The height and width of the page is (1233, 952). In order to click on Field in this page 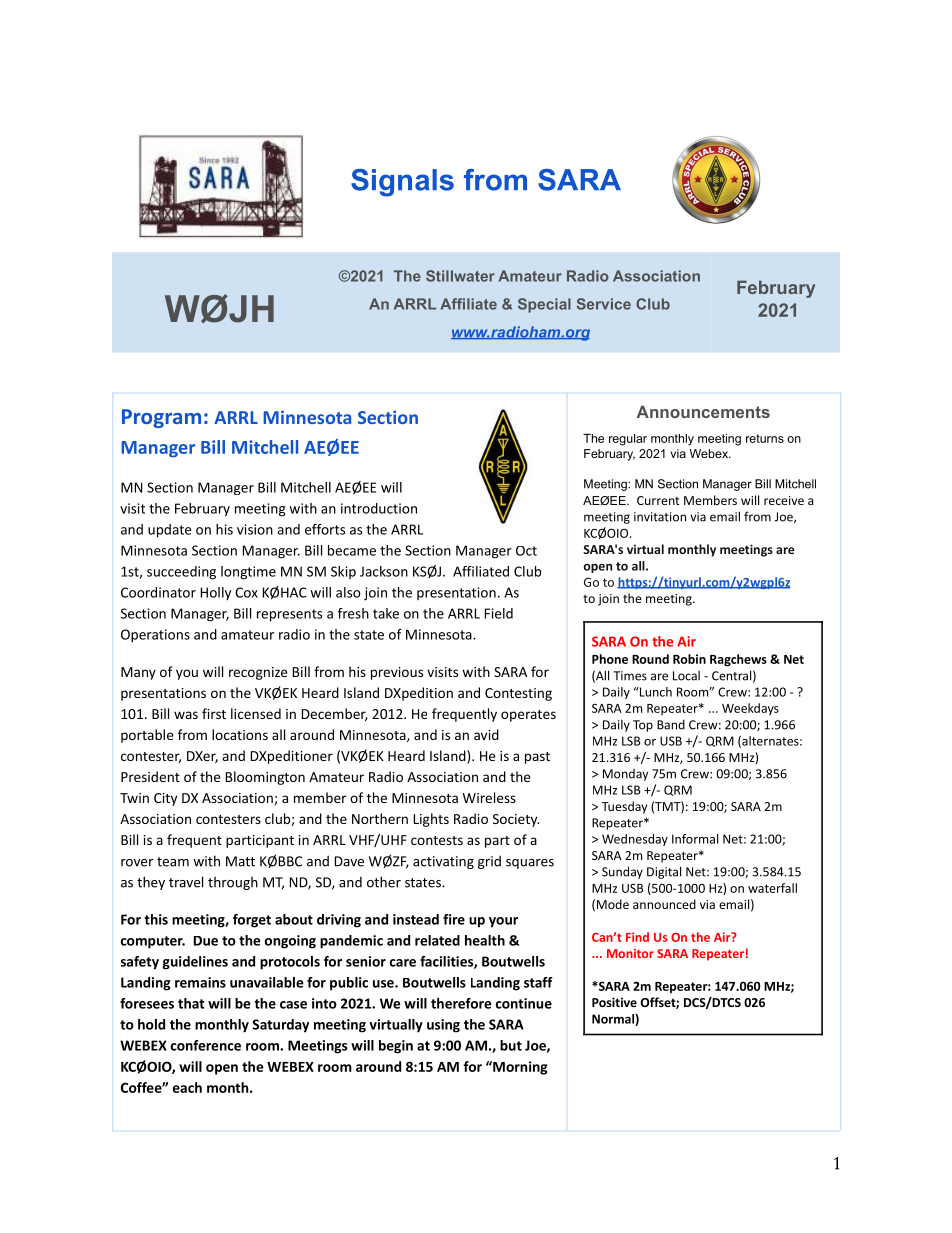, I will do `click(499, 613)`.
